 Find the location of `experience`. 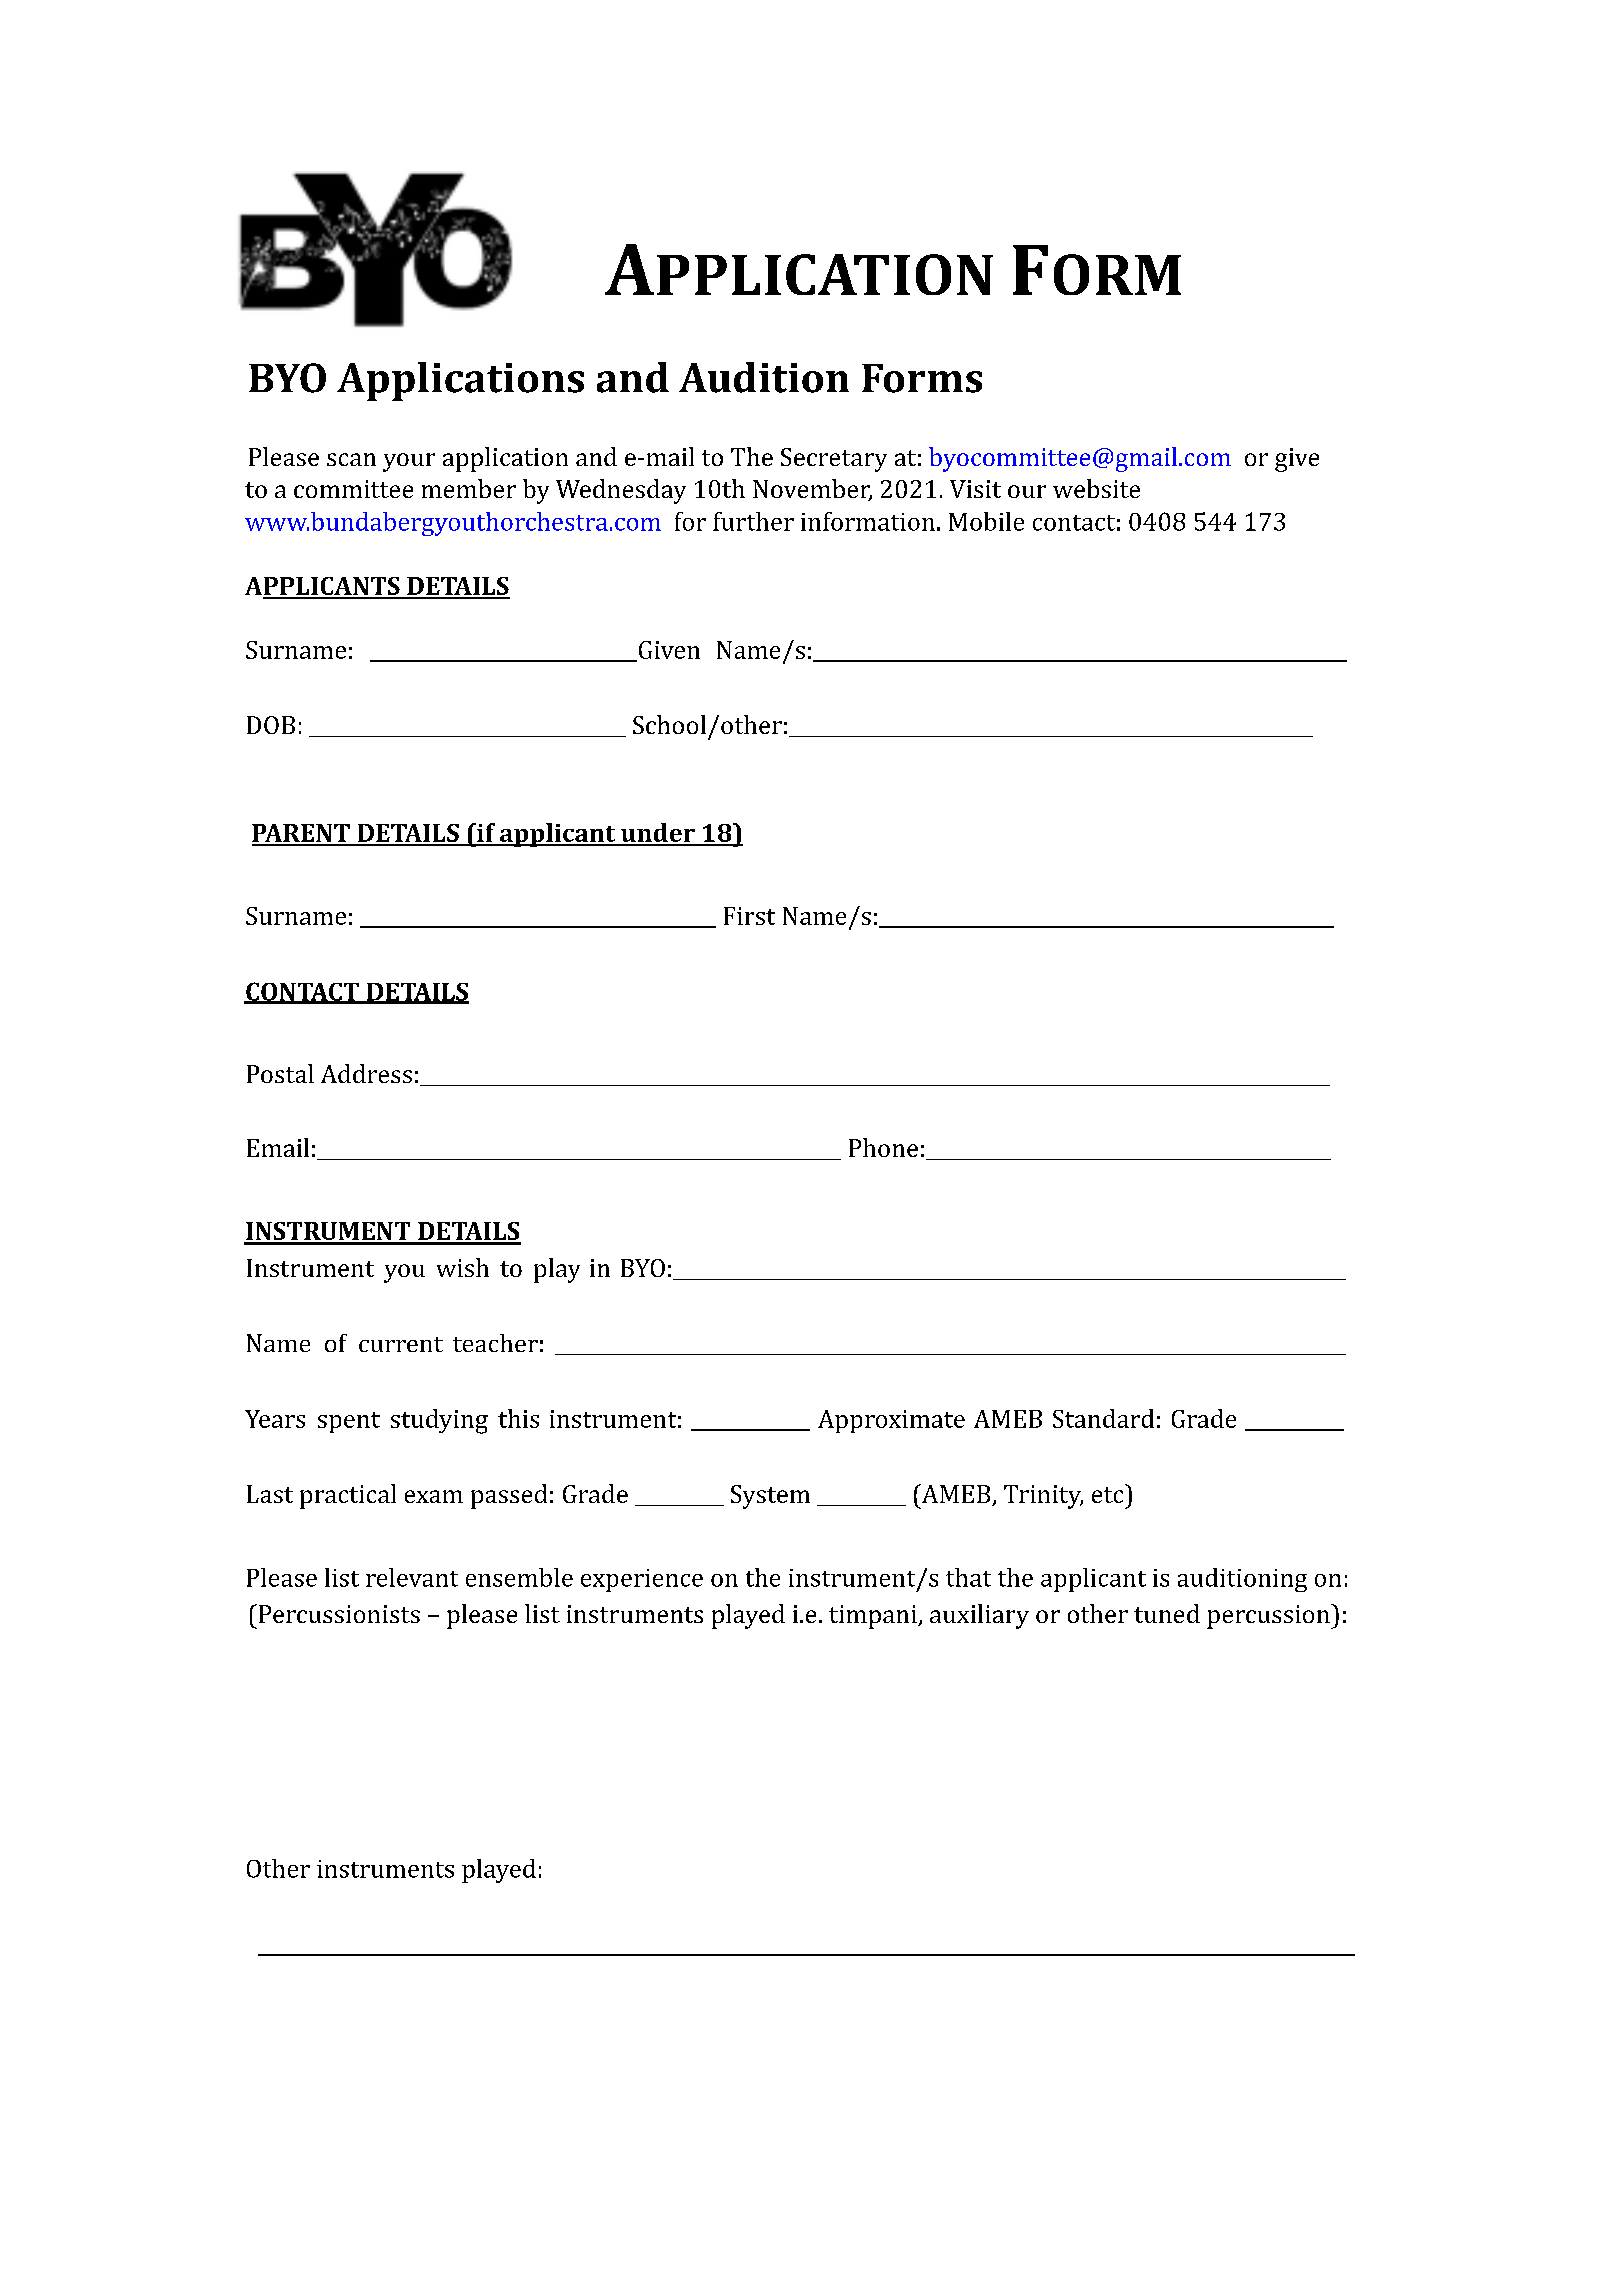

experience is located at coordinates (642, 1580).
